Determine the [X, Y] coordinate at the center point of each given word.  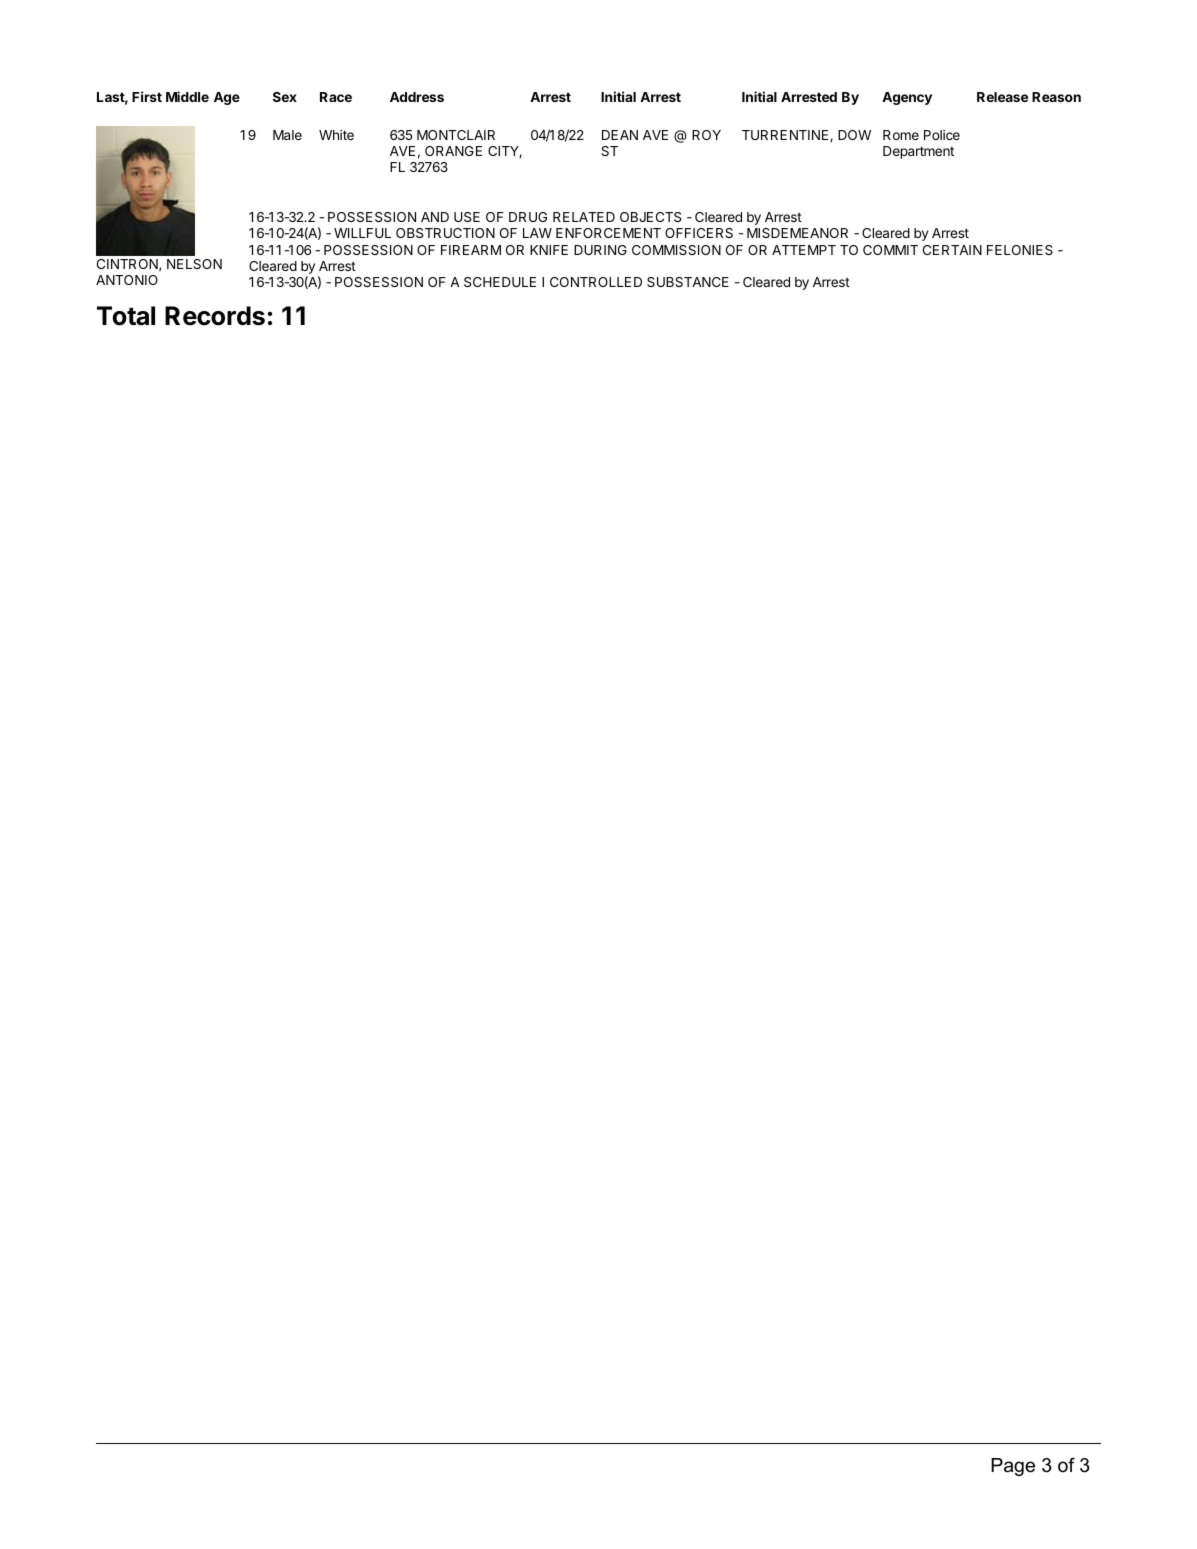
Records [215, 316]
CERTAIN [952, 250]
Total [126, 316]
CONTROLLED [596, 282]
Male [287, 135]
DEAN [620, 135]
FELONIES [1020, 250]
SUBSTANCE [688, 282]
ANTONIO [127, 280]
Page [1013, 1467]
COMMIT [890, 250]
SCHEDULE [500, 282]
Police [942, 135]
